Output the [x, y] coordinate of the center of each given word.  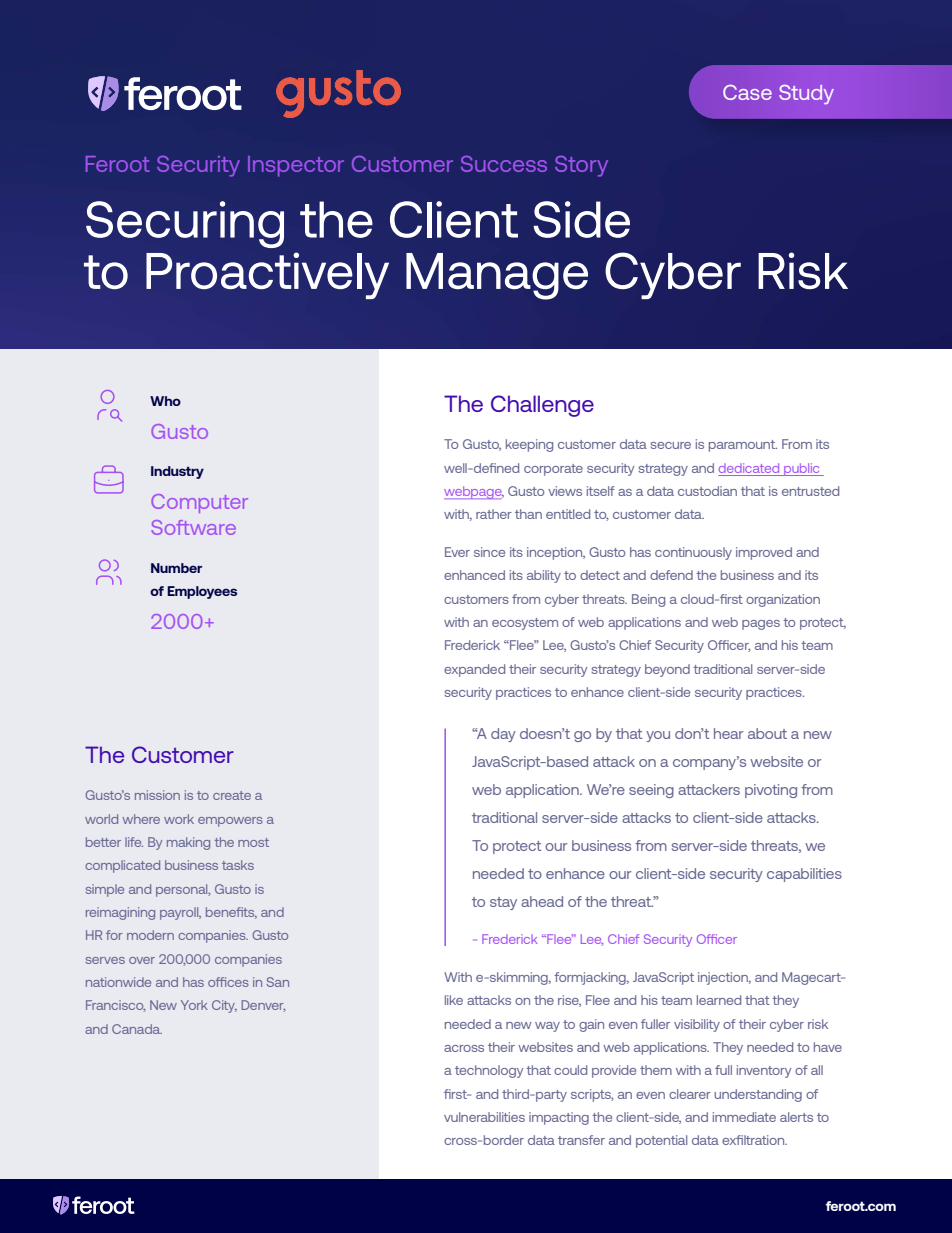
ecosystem [525, 624]
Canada [137, 1029]
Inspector [296, 166]
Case [747, 92]
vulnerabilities [484, 1117]
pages [761, 625]
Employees [202, 592]
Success [504, 163]
